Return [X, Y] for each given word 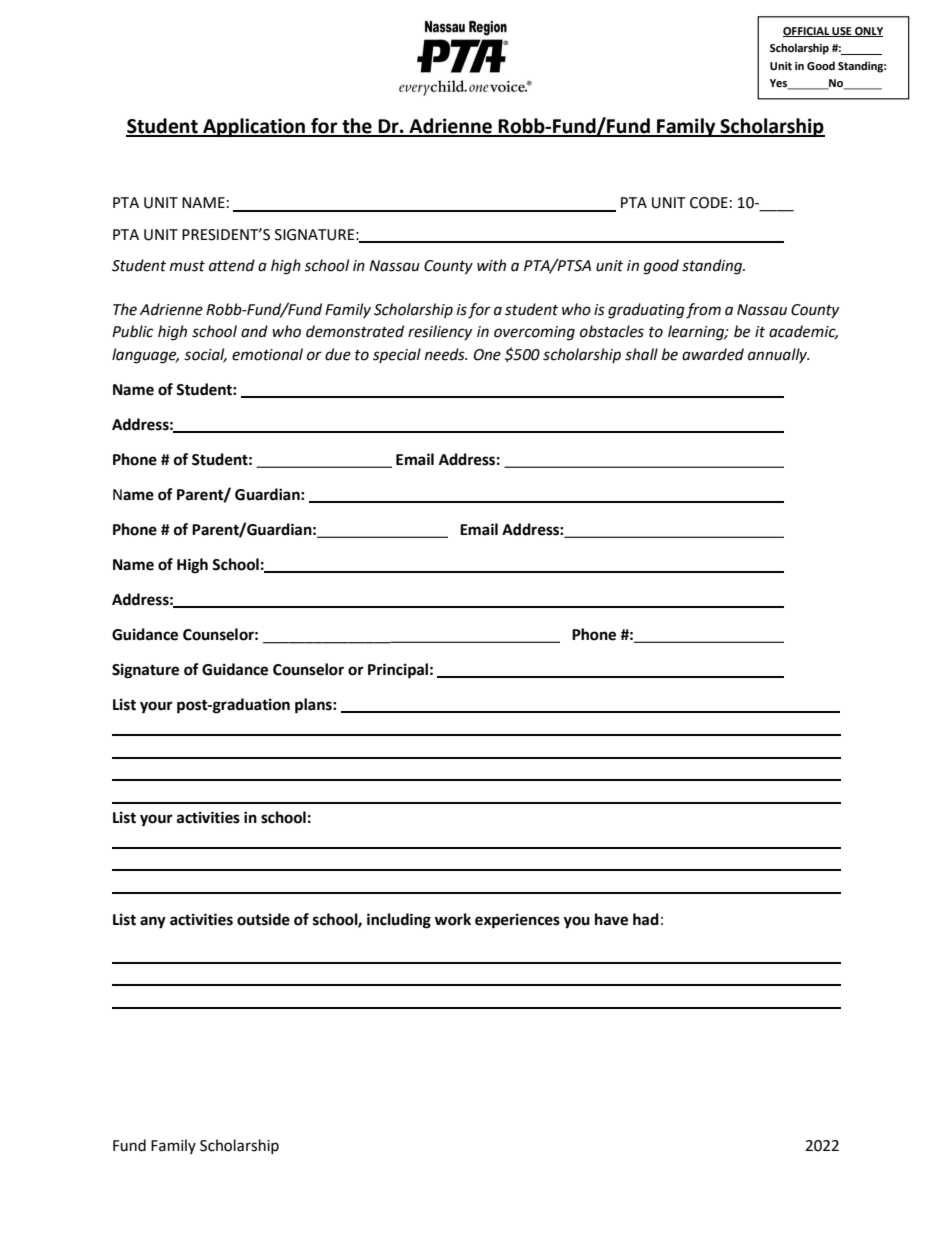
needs [446, 354]
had [646, 919]
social [205, 355]
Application [254, 127]
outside [263, 919]
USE [842, 32]
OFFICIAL [807, 32]
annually [779, 355]
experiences [517, 921]
